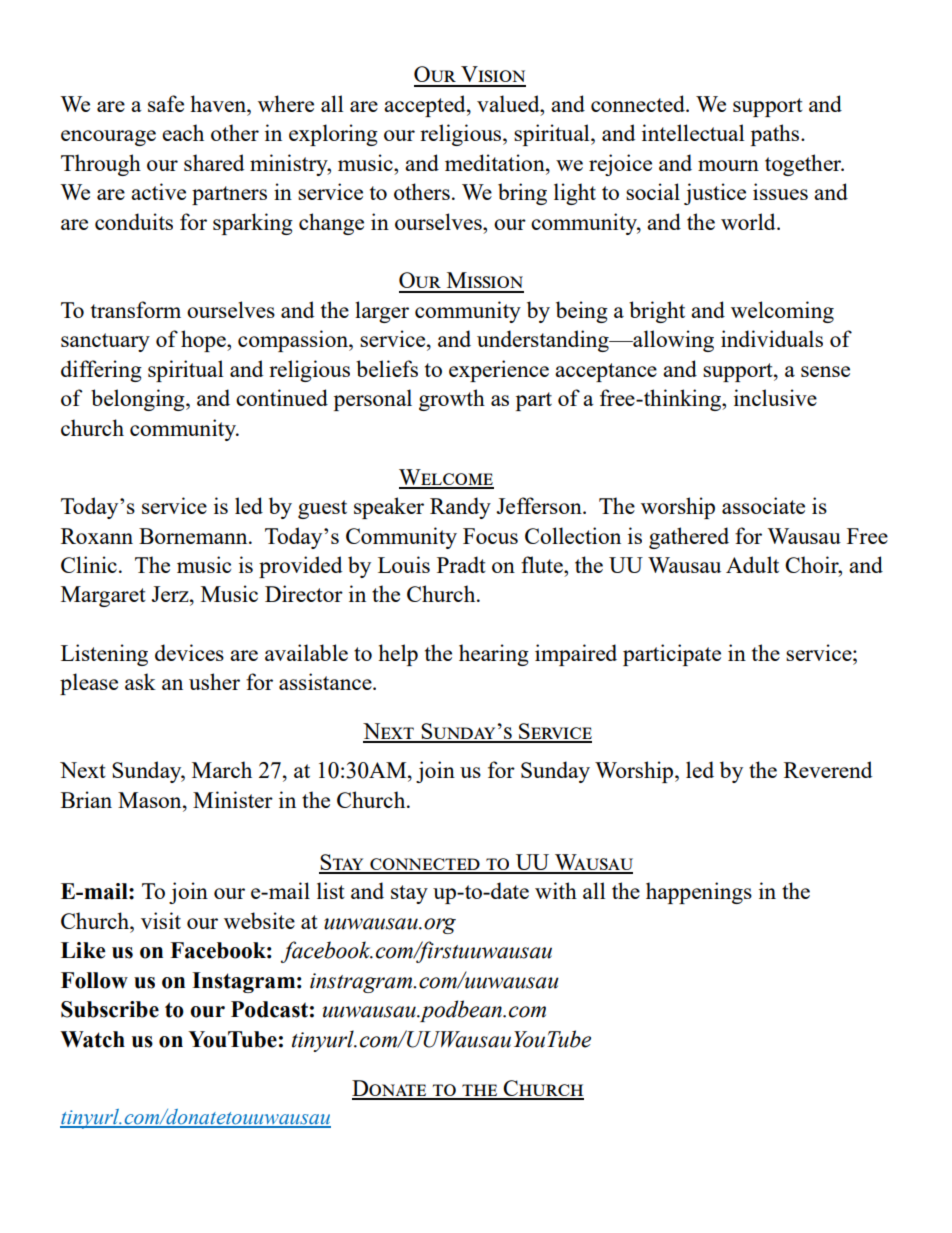 This screenshot has width=952, height=1233. What do you see at coordinates (204, 341) in the screenshot?
I see `hope` at bounding box center [204, 341].
